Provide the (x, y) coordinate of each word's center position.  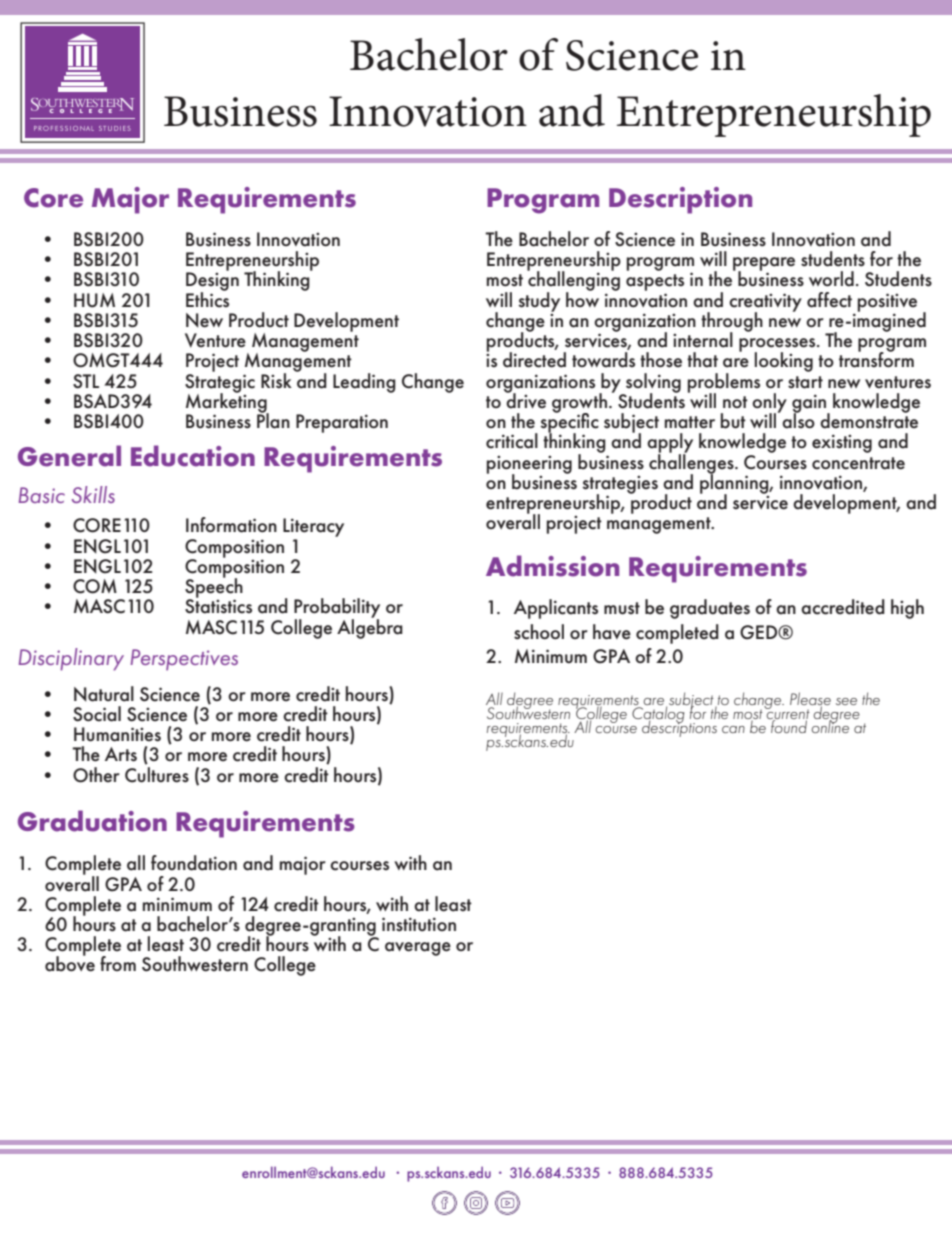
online (831, 725)
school (539, 632)
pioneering (529, 466)
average (418, 949)
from (118, 963)
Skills (93, 494)
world (831, 279)
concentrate (858, 463)
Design (212, 283)
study (539, 302)
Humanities (117, 734)
